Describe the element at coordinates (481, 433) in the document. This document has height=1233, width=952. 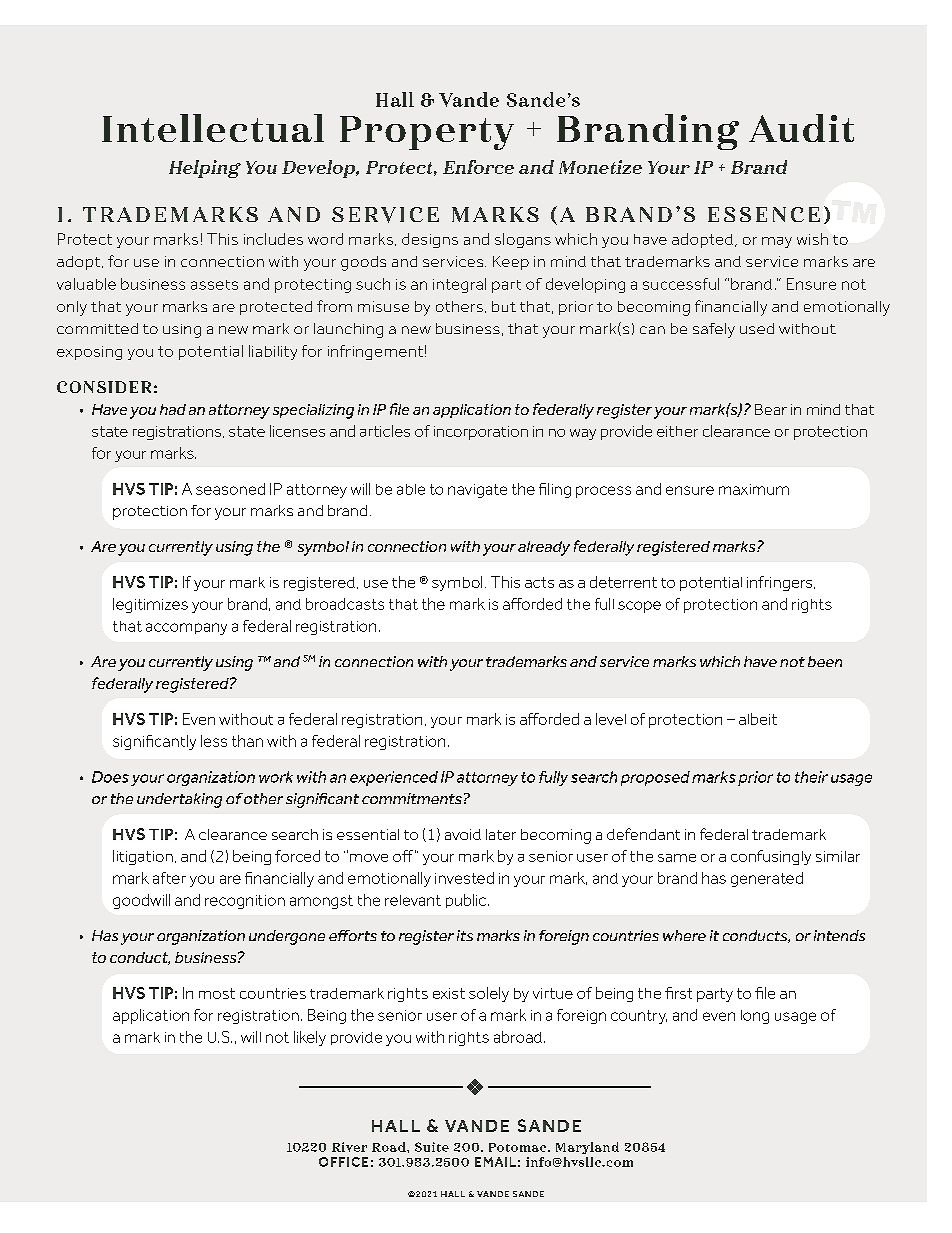
I see `incorporation` at that location.
